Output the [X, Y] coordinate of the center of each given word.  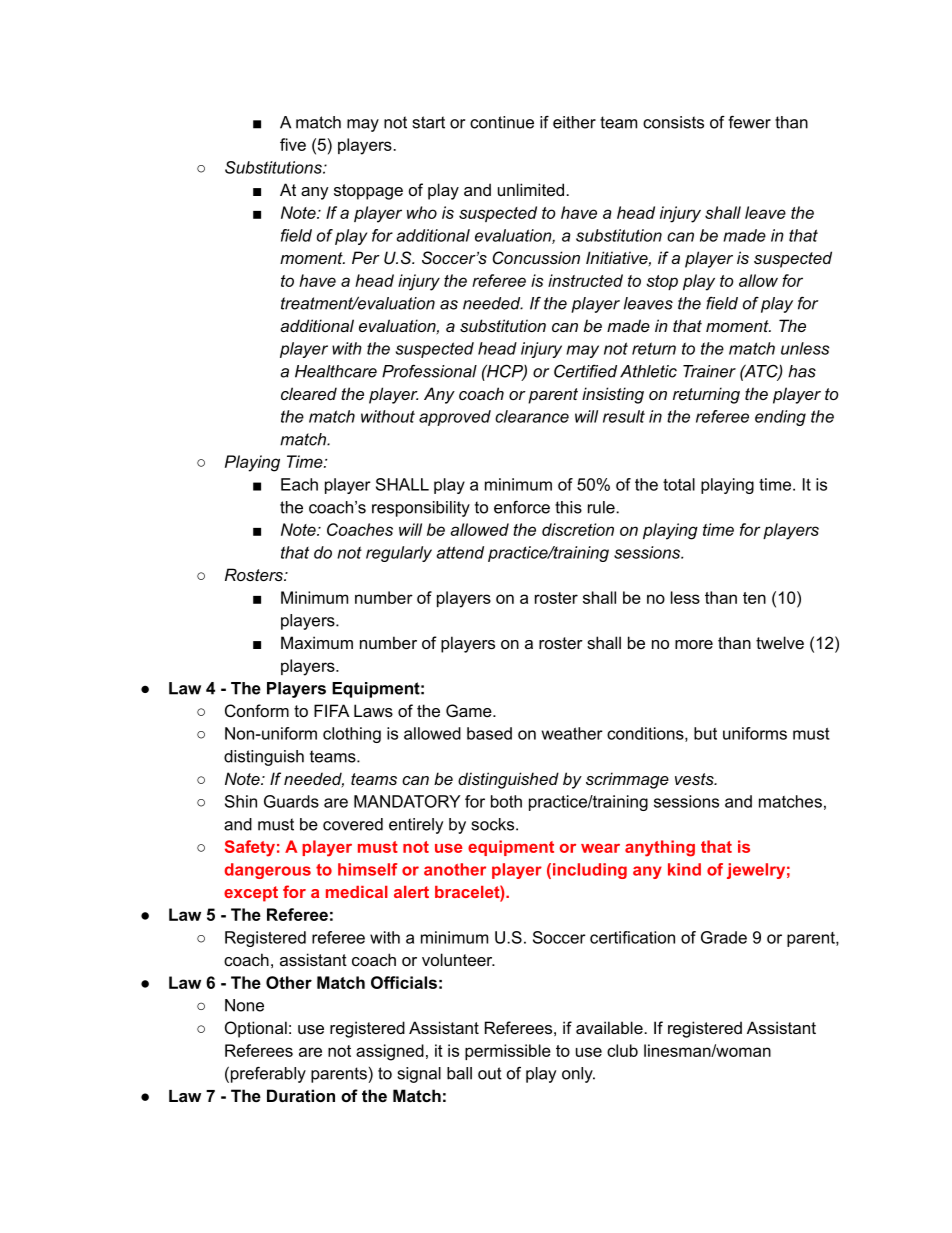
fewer [749, 122]
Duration [301, 1095]
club [622, 1050]
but [705, 733]
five [293, 144]
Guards [291, 801]
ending [780, 418]
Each [299, 484]
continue [502, 122]
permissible [508, 1052]
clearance [532, 416]
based [489, 733]
